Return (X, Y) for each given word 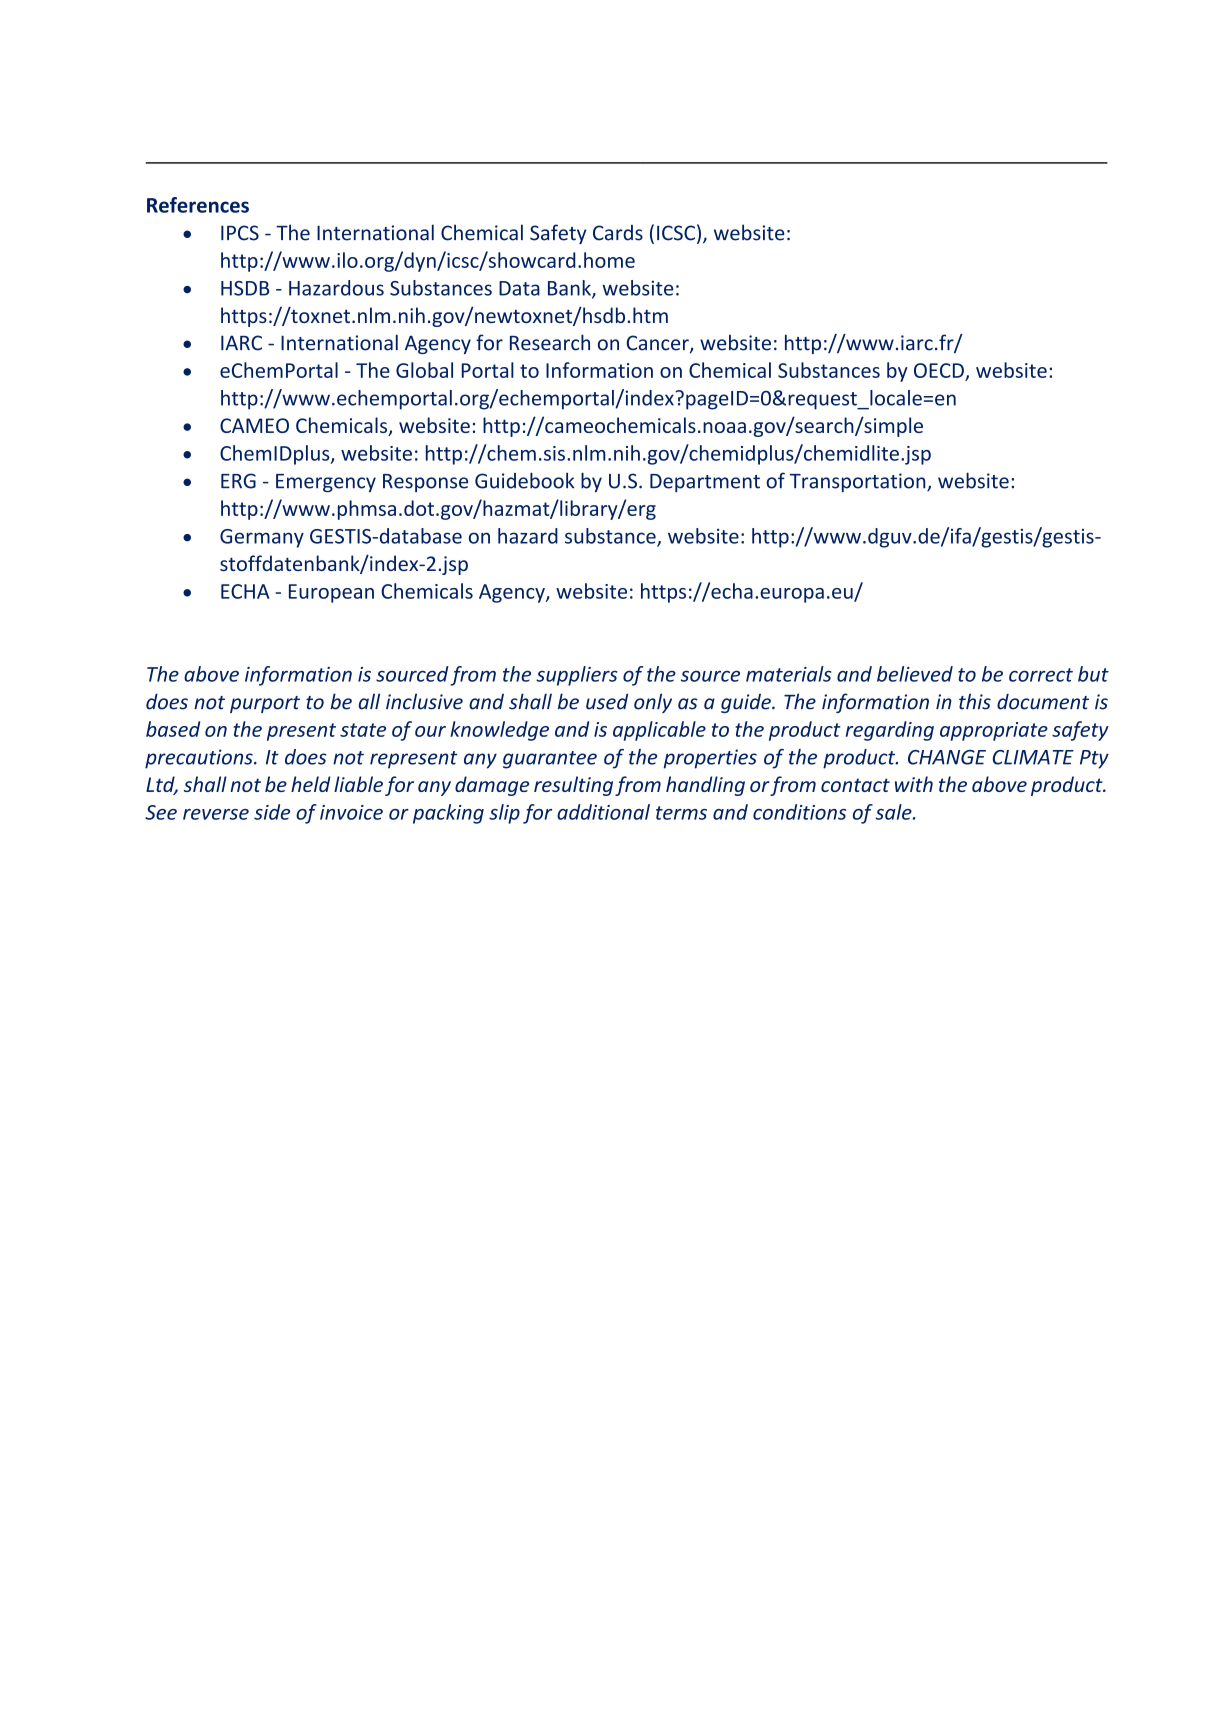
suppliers (576, 676)
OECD (939, 370)
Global (424, 370)
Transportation (859, 482)
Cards (618, 233)
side (272, 812)
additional (603, 812)
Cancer (658, 344)
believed (915, 674)
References (198, 205)
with (914, 784)
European (331, 593)
